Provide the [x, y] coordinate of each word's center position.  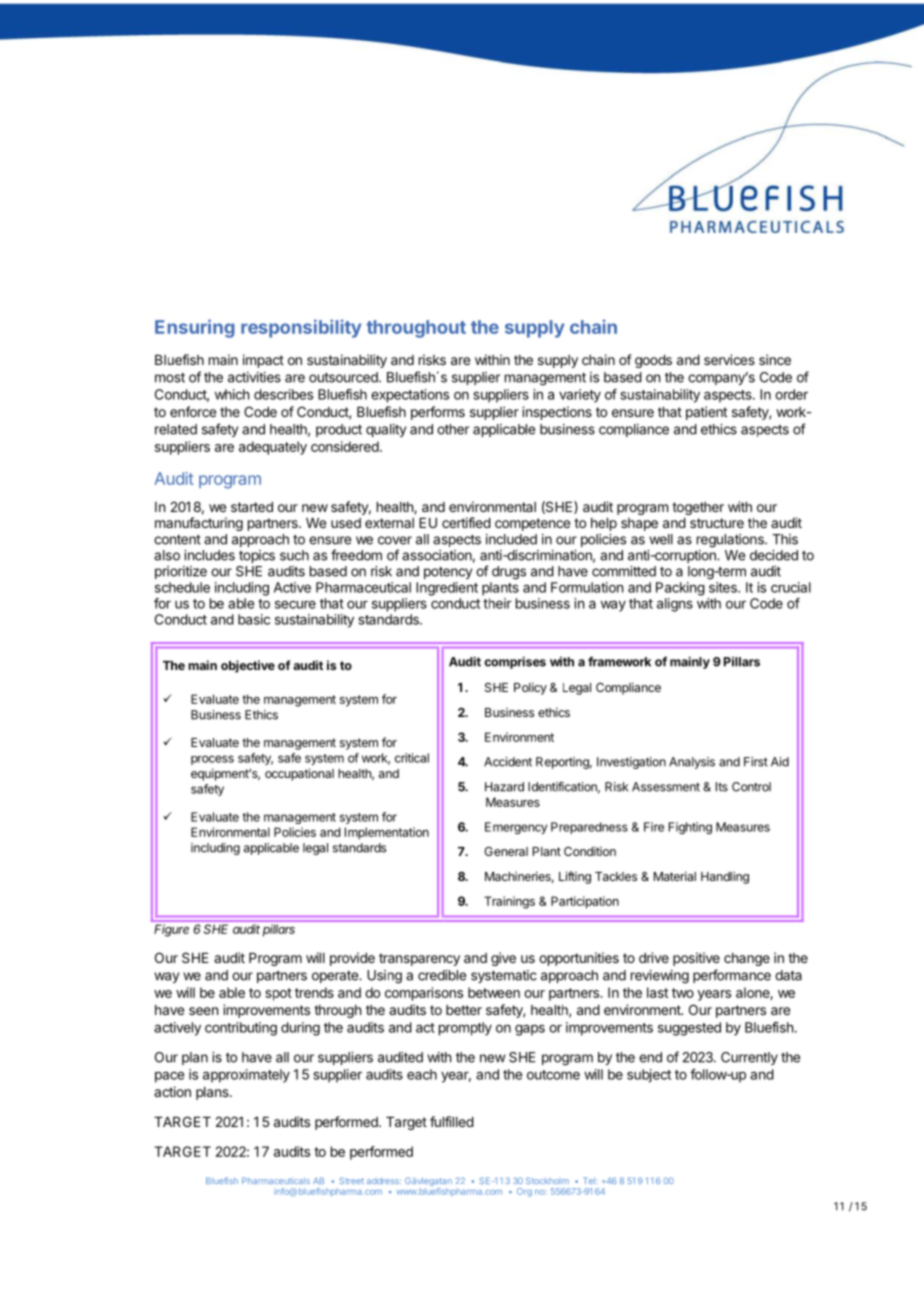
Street [352, 1180]
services [729, 359]
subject [649, 1076]
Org [524, 1192]
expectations [410, 396]
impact [263, 361]
